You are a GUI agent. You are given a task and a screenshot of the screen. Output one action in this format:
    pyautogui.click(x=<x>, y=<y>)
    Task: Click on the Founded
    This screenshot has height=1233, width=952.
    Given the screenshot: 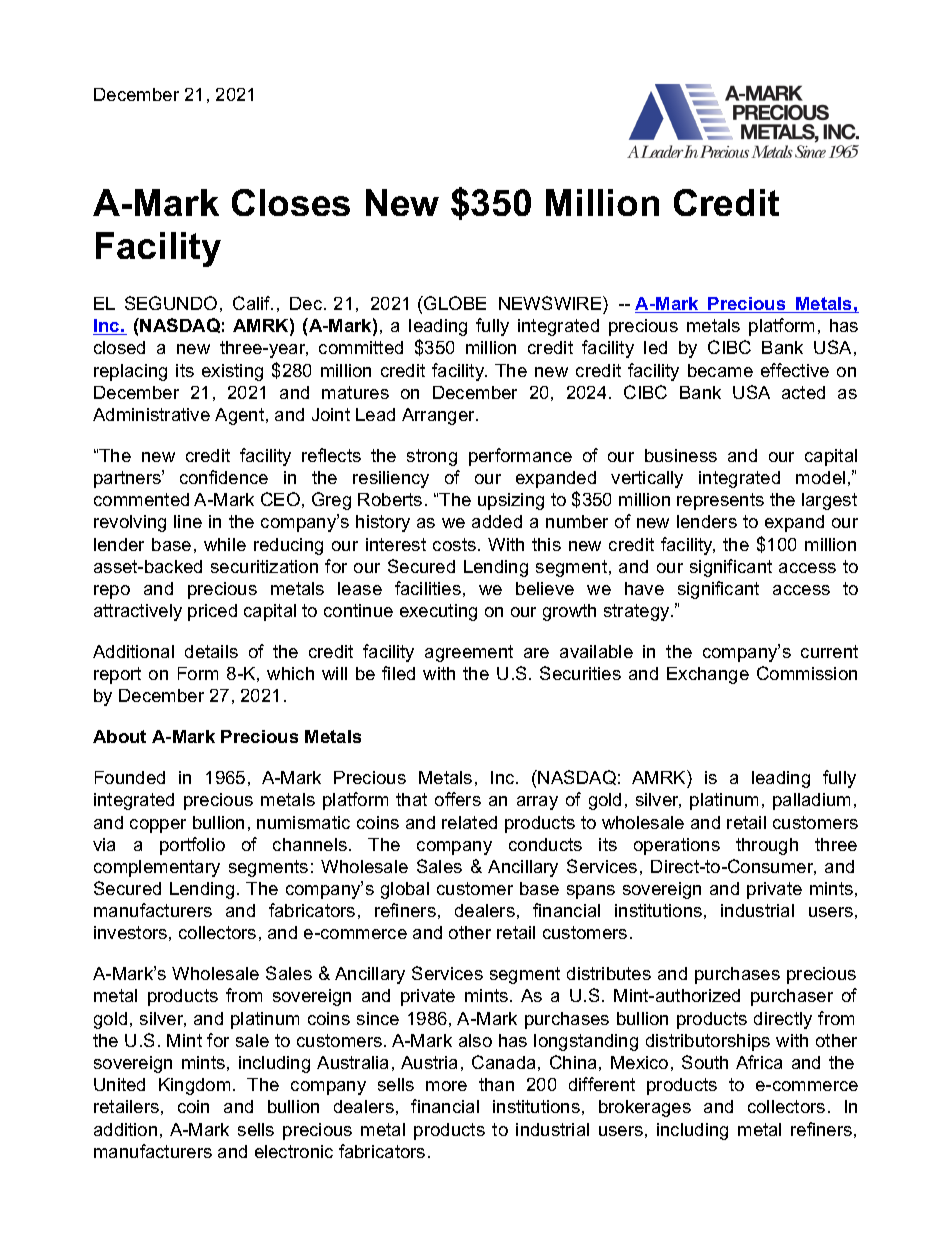 What is the action you would take?
    pyautogui.click(x=130, y=777)
